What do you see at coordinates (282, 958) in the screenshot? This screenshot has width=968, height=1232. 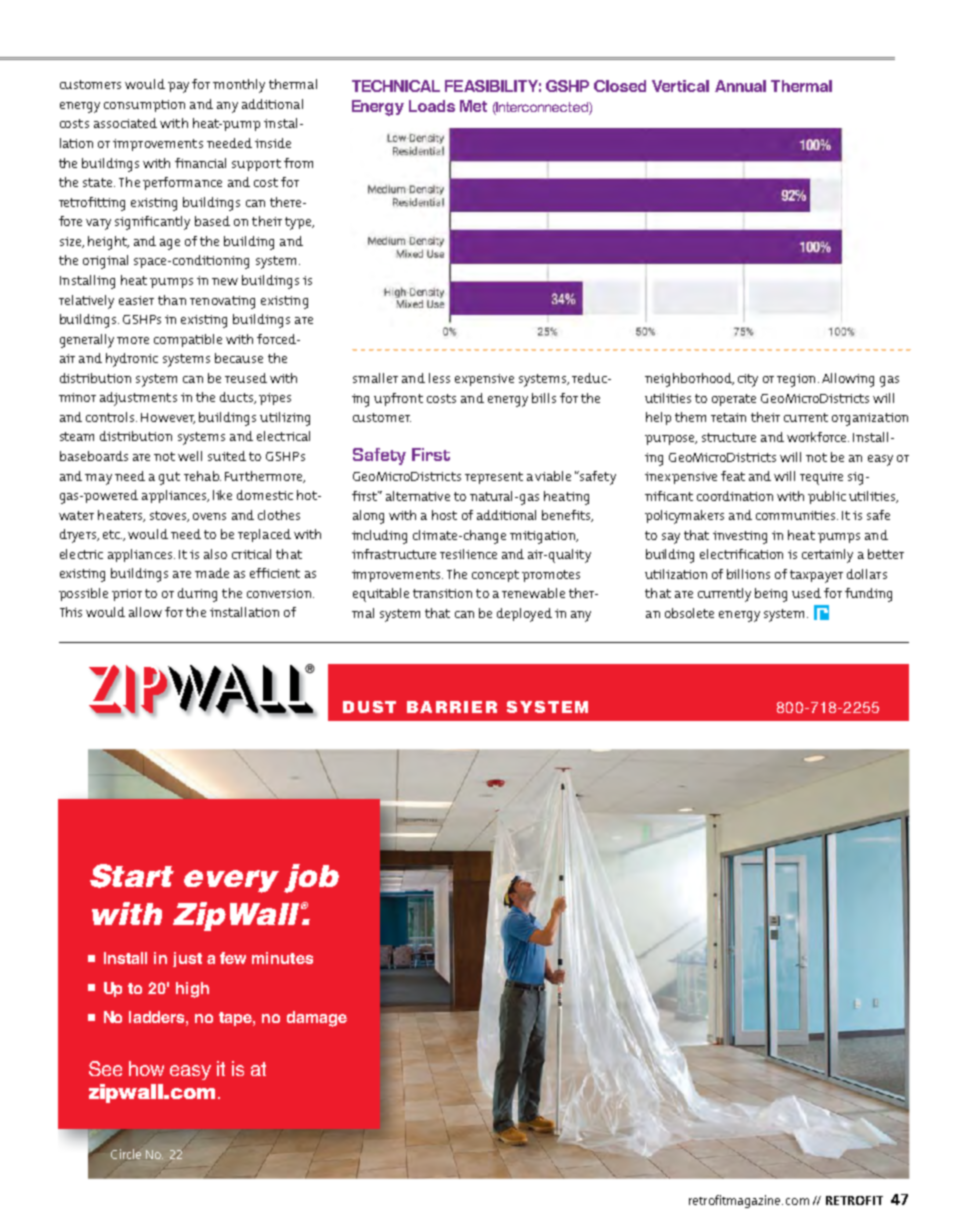 I see `minutes` at bounding box center [282, 958].
